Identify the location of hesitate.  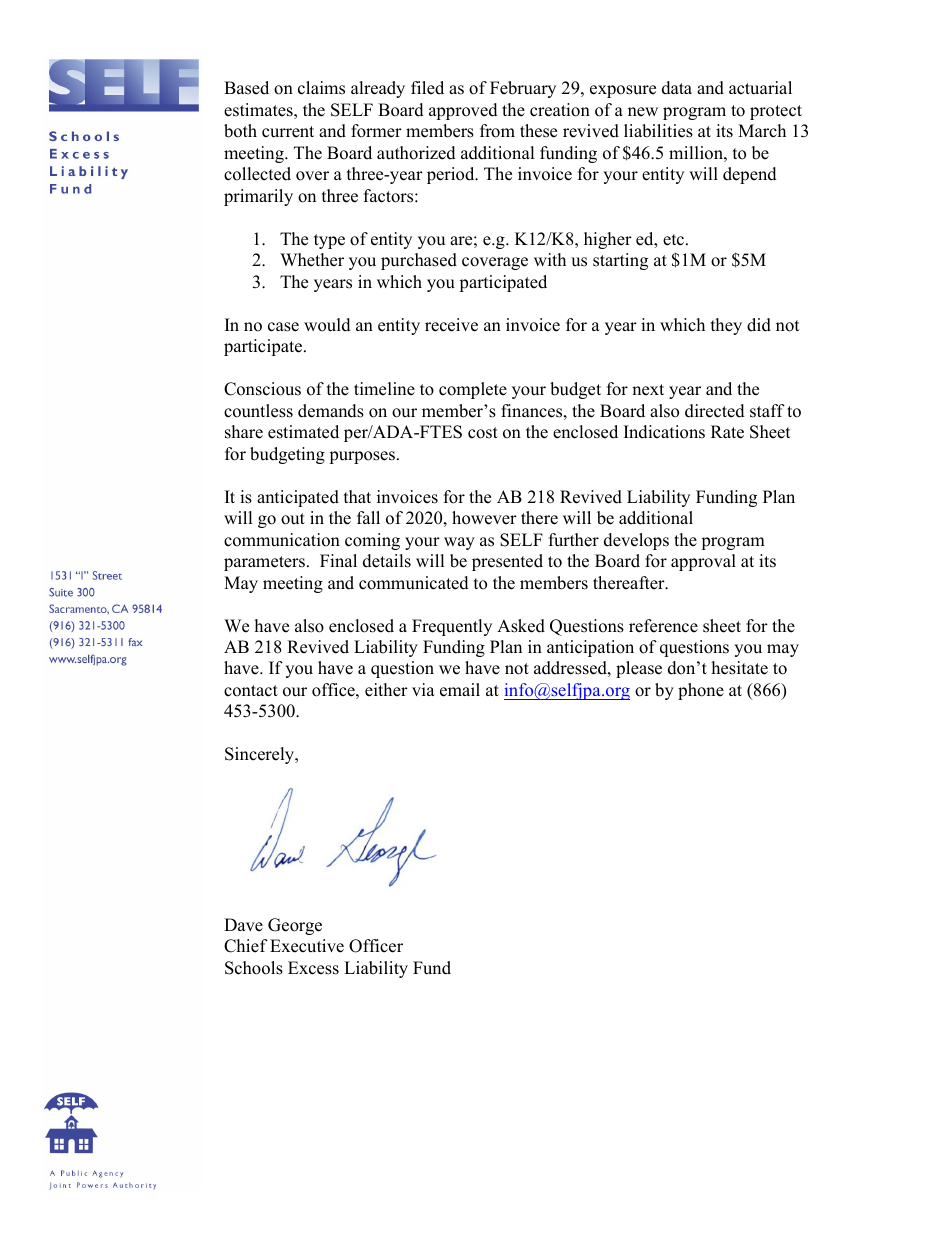
(740, 668).
